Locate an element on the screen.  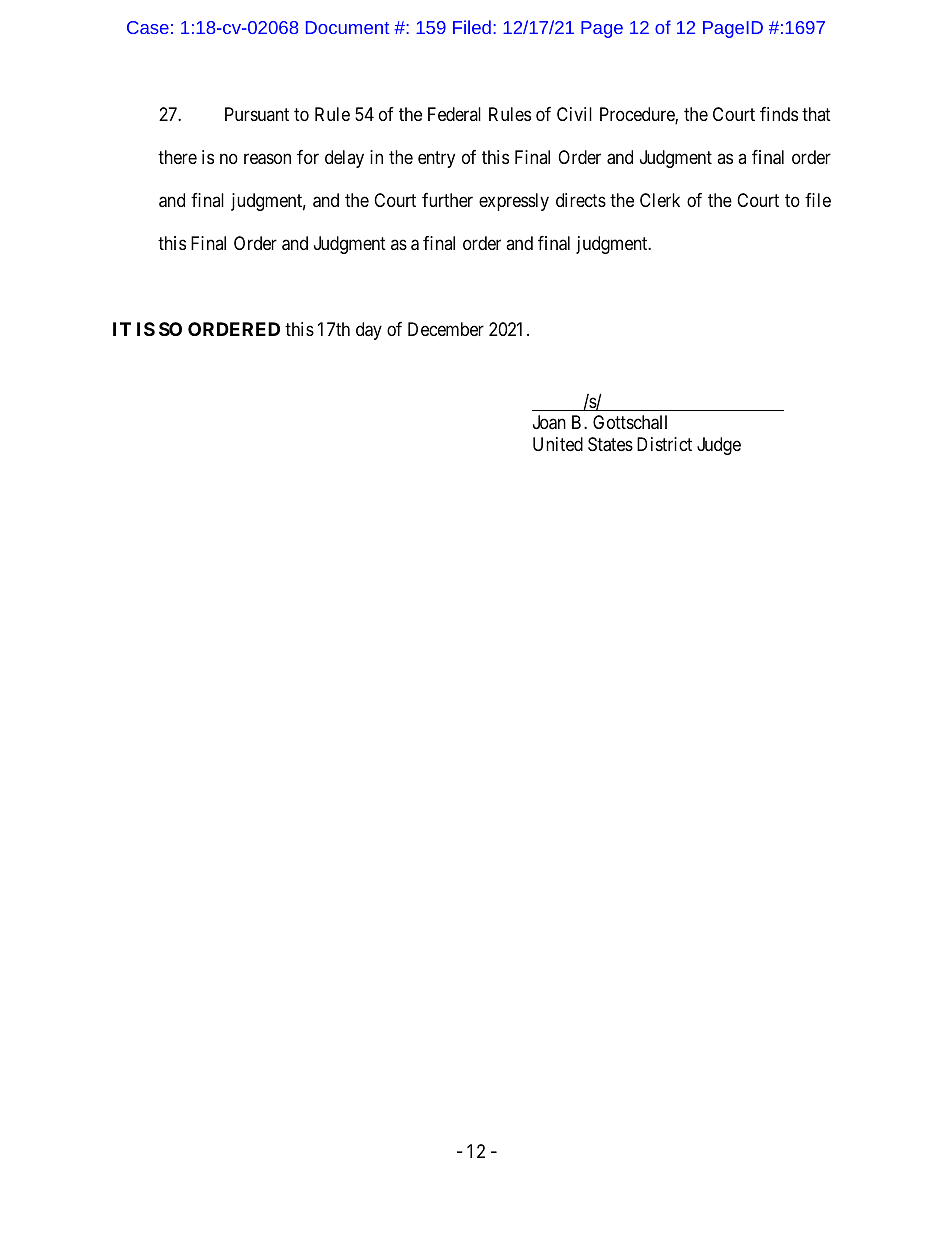
expressly is located at coordinates (514, 202).
